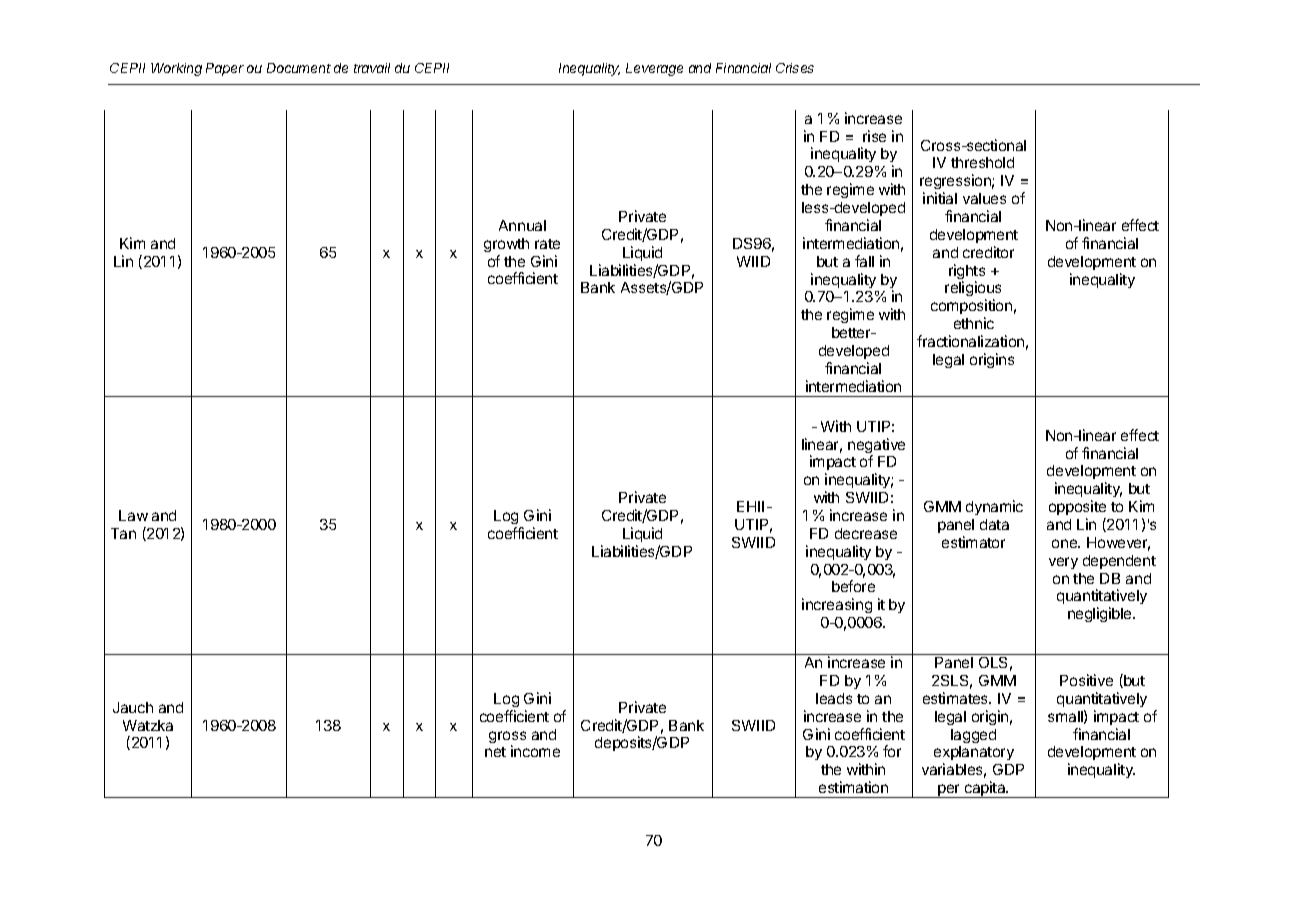 This screenshot has width=1308, height=924. Describe the element at coordinates (225, 69) in the screenshot. I see `Paper` at that location.
